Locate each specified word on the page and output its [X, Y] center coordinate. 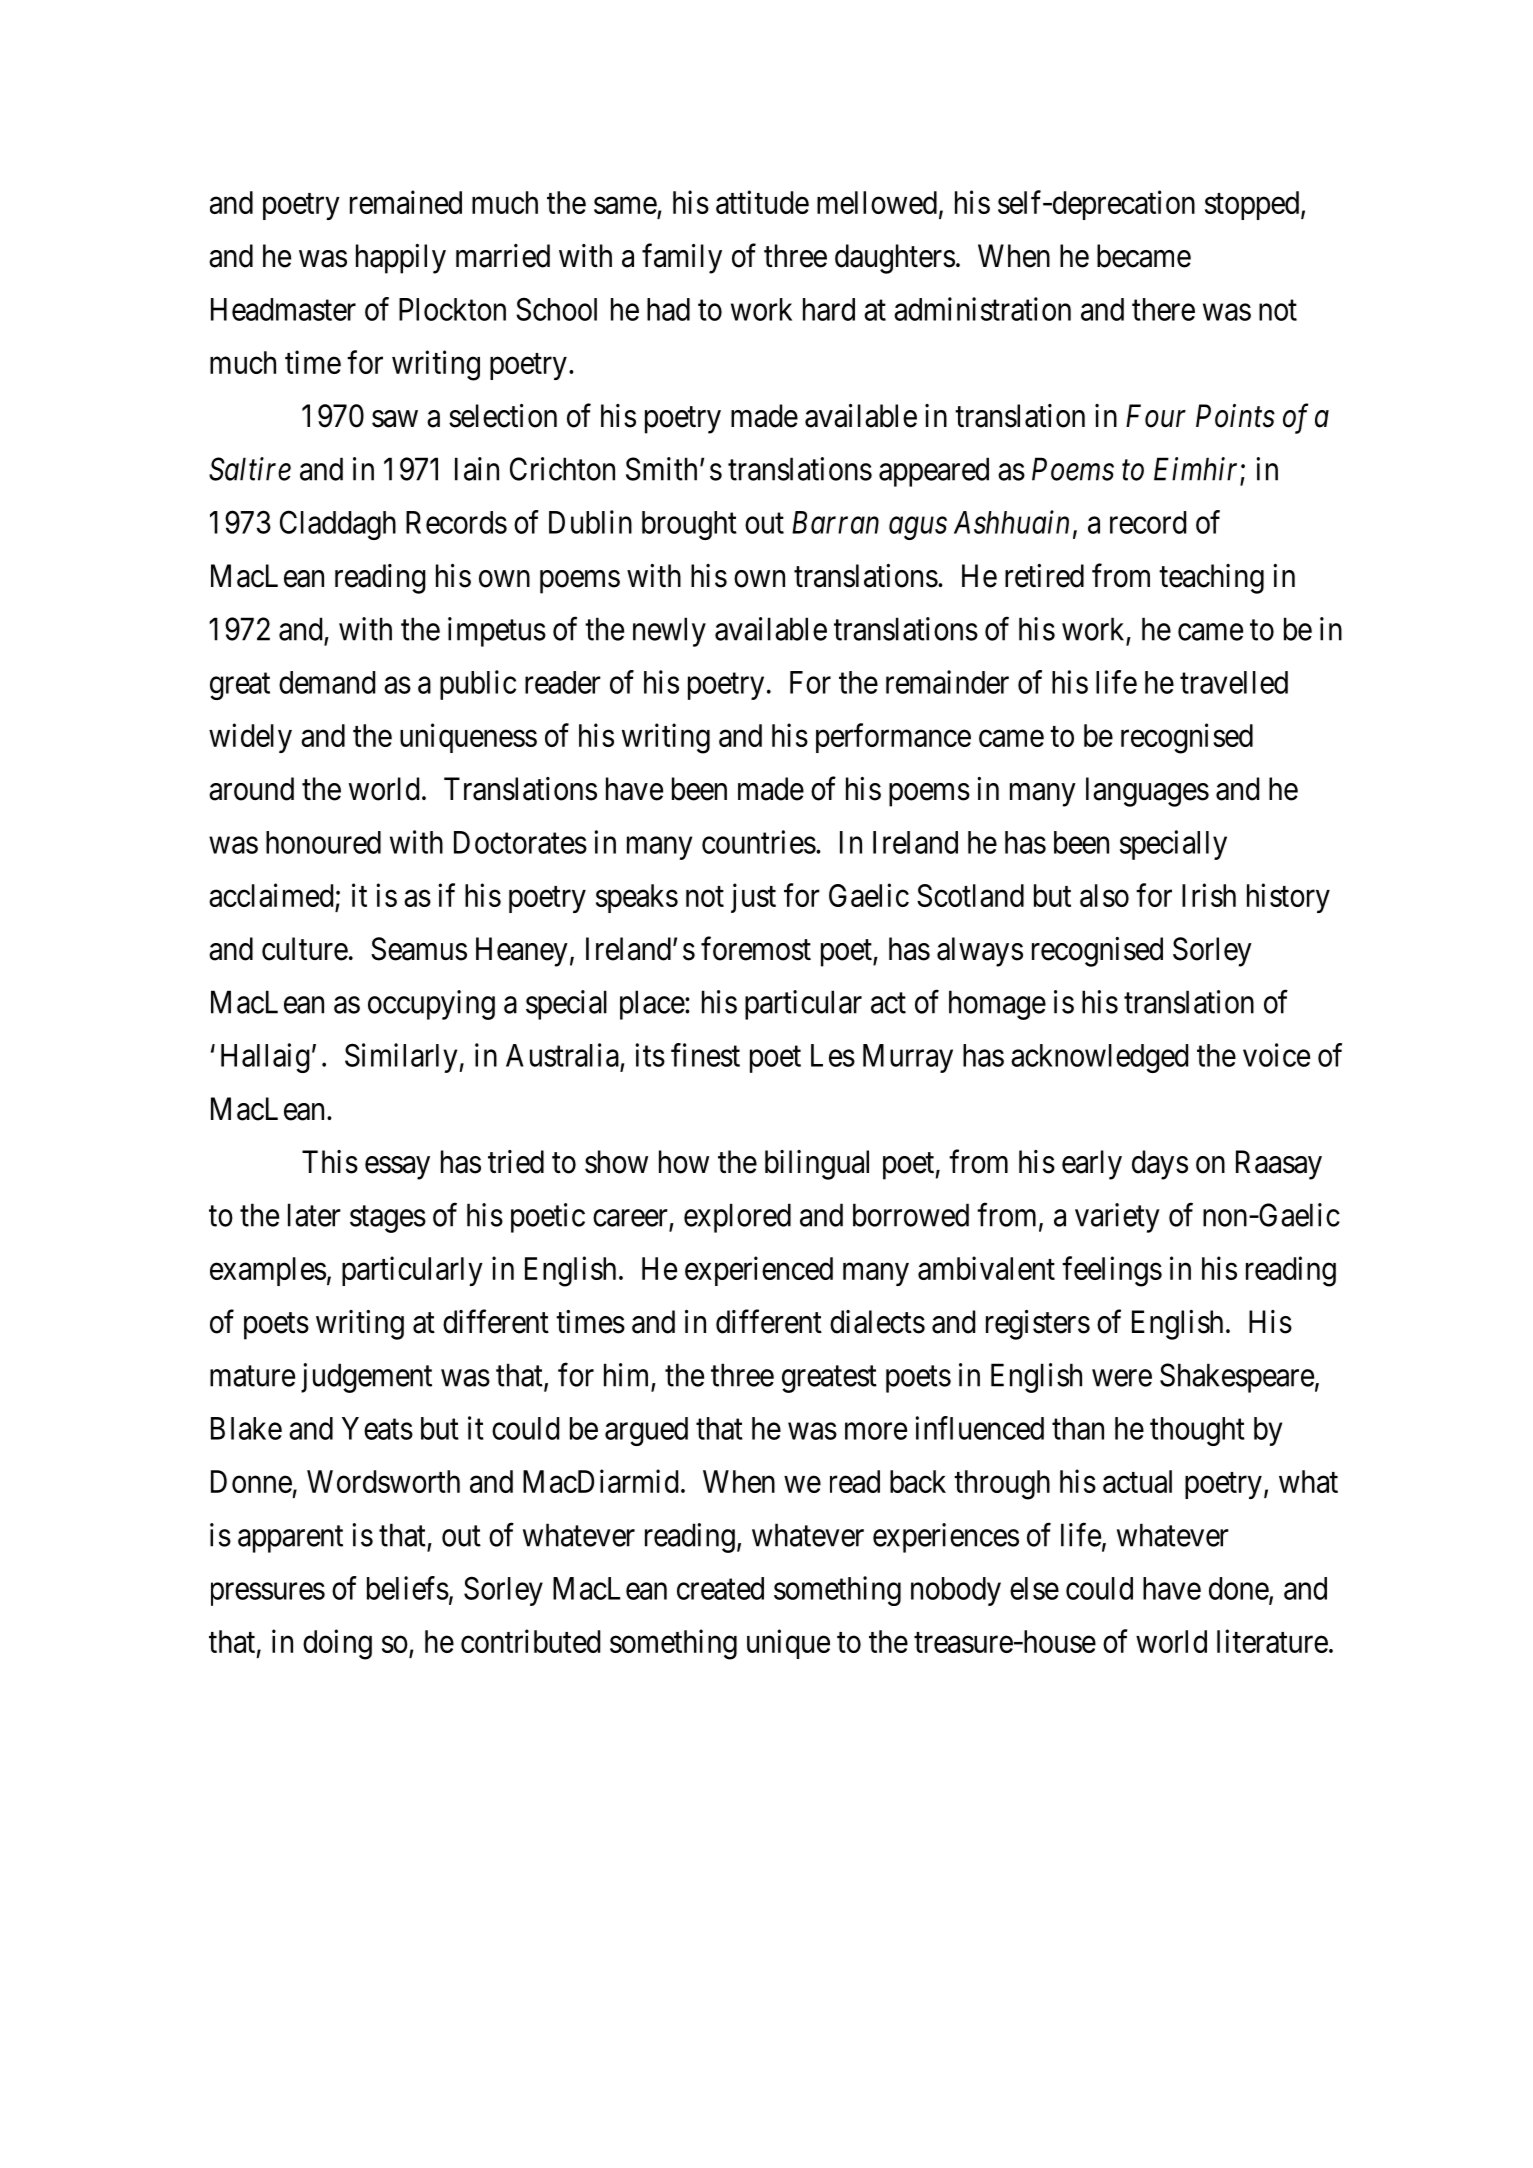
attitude [762, 202]
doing [337, 1644]
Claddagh [338, 525]
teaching [1211, 579]
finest [705, 1055]
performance [893, 738]
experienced [759, 1271]
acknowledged [1099, 1058]
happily [401, 259]
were [1122, 1378]
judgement [366, 1378]
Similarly [402, 1058]
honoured [323, 842]
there [1163, 309]
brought [689, 525]
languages [1147, 792]
